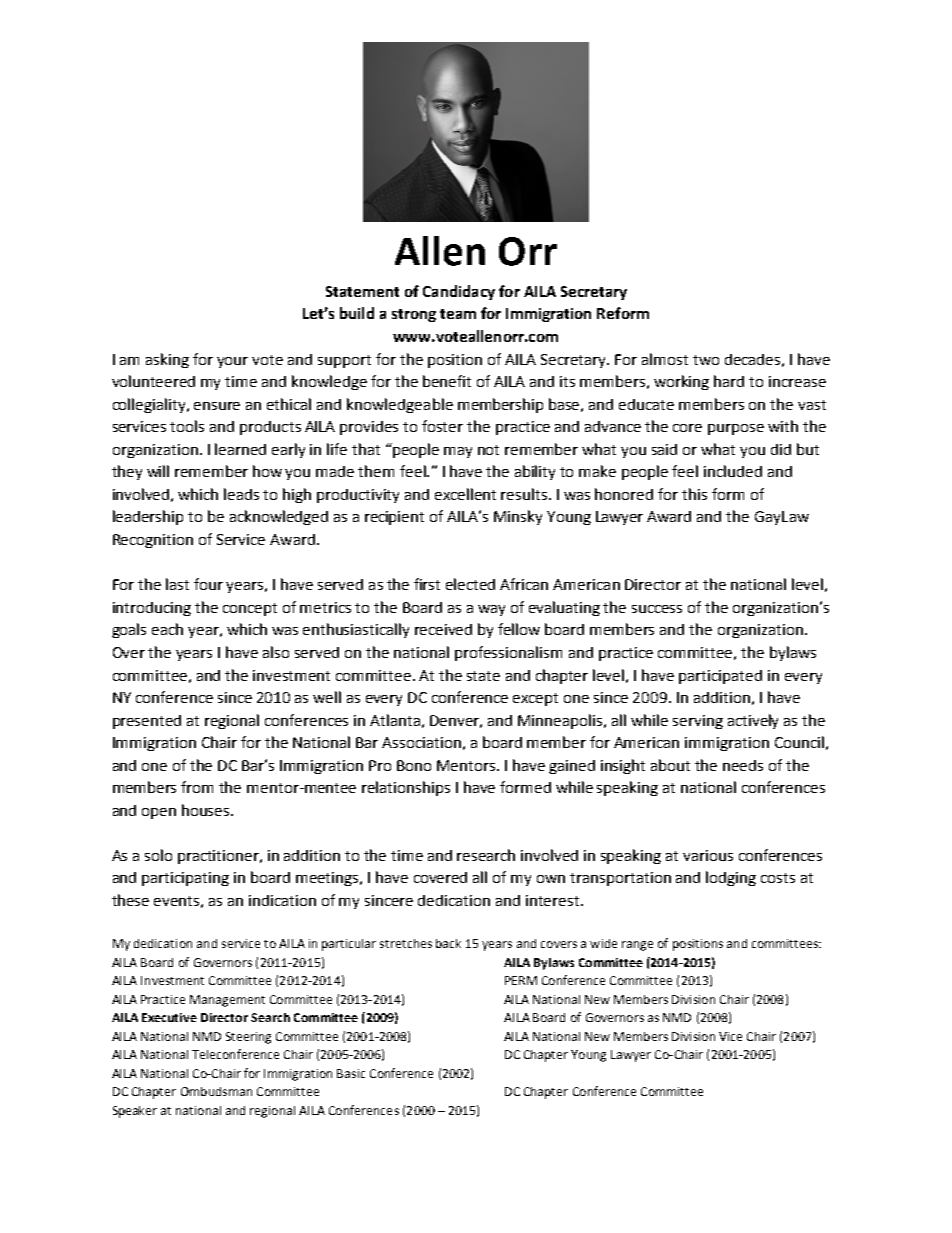  I want to click on leads, so click(241, 494).
